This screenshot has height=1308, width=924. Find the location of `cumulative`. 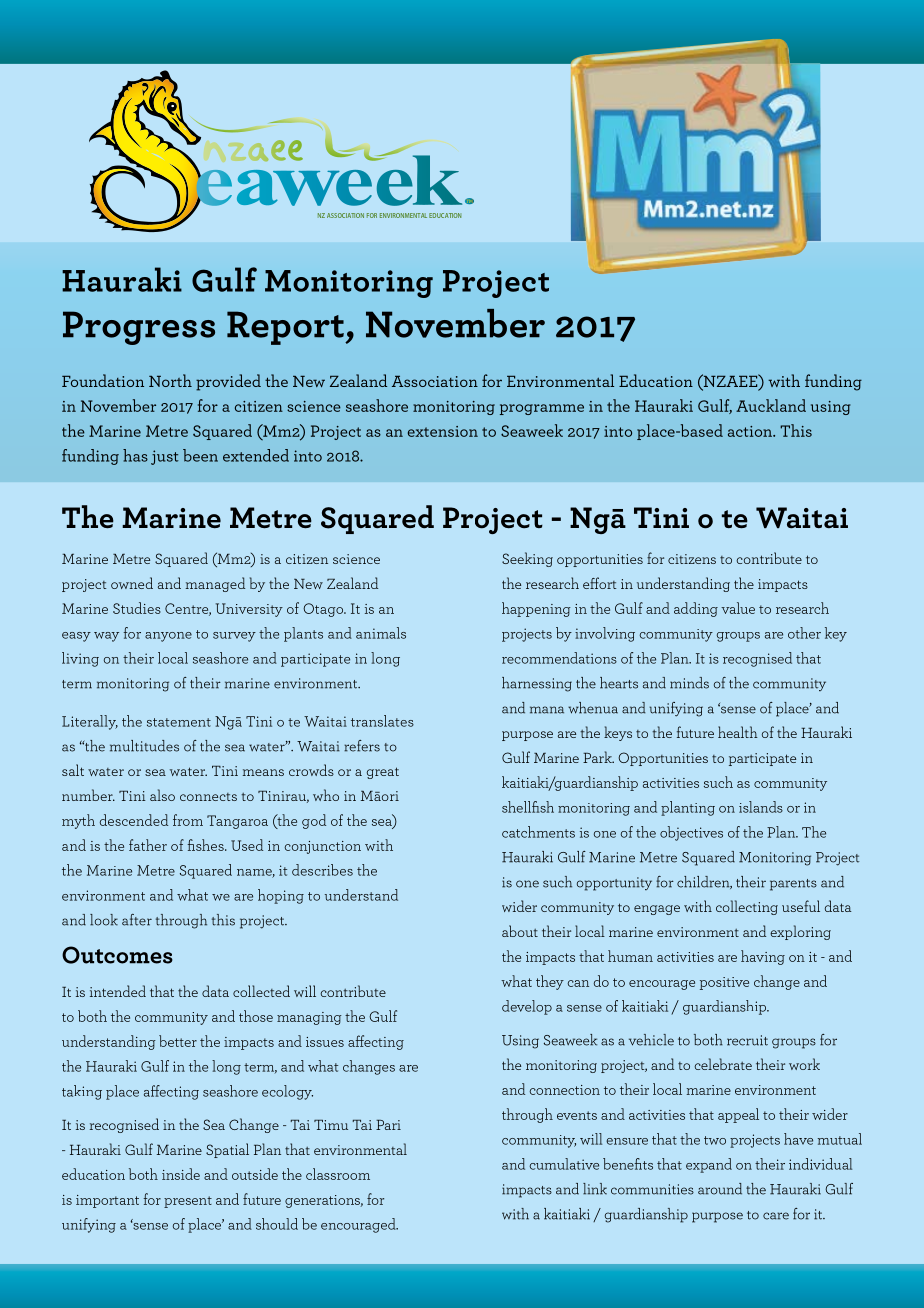

cumulative is located at coordinates (564, 1164).
